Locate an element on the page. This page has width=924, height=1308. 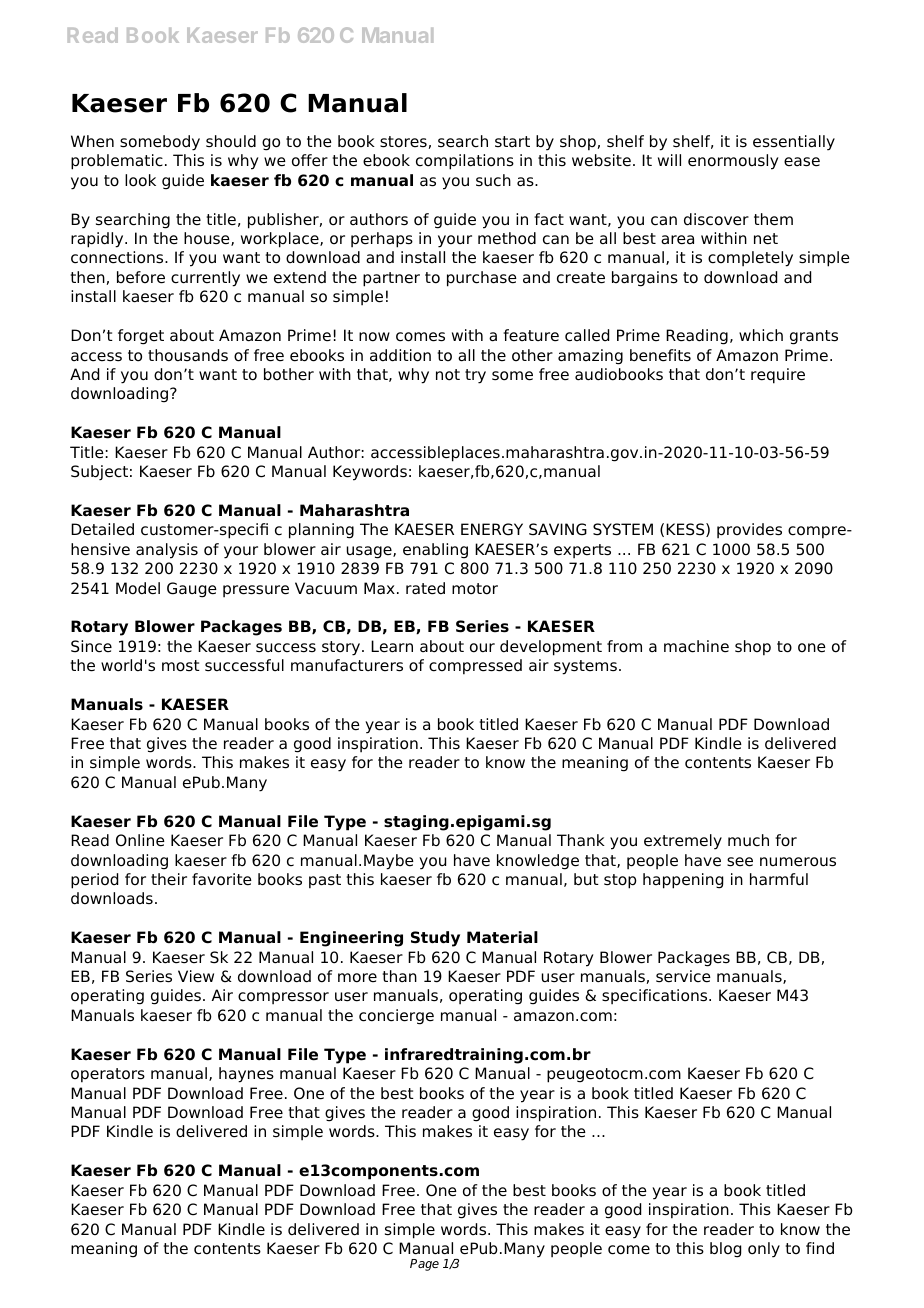
require is located at coordinates (778, 376).
